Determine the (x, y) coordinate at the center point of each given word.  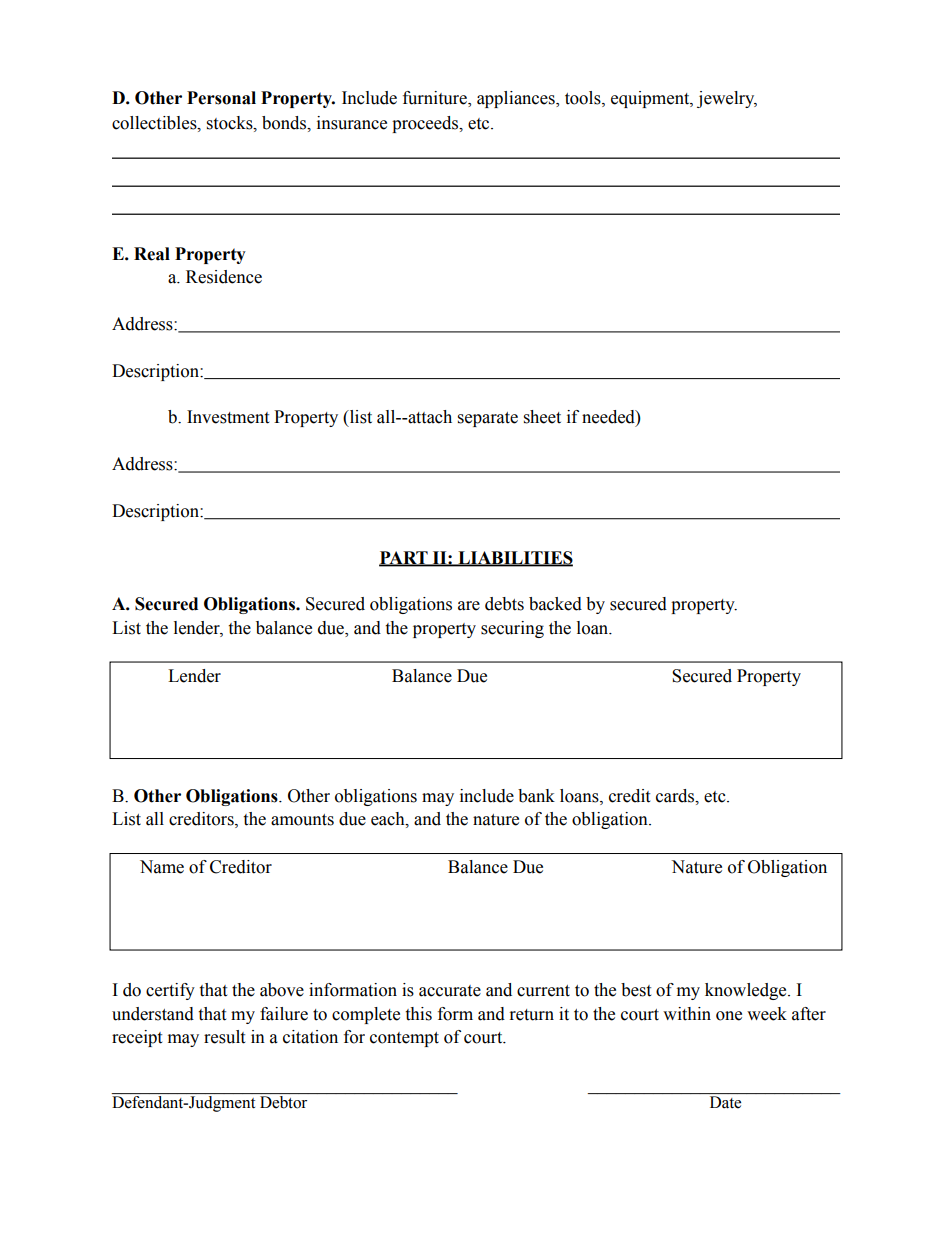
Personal (221, 98)
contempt (404, 1039)
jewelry (727, 99)
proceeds (426, 124)
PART (404, 558)
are (469, 606)
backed (555, 604)
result (224, 1037)
